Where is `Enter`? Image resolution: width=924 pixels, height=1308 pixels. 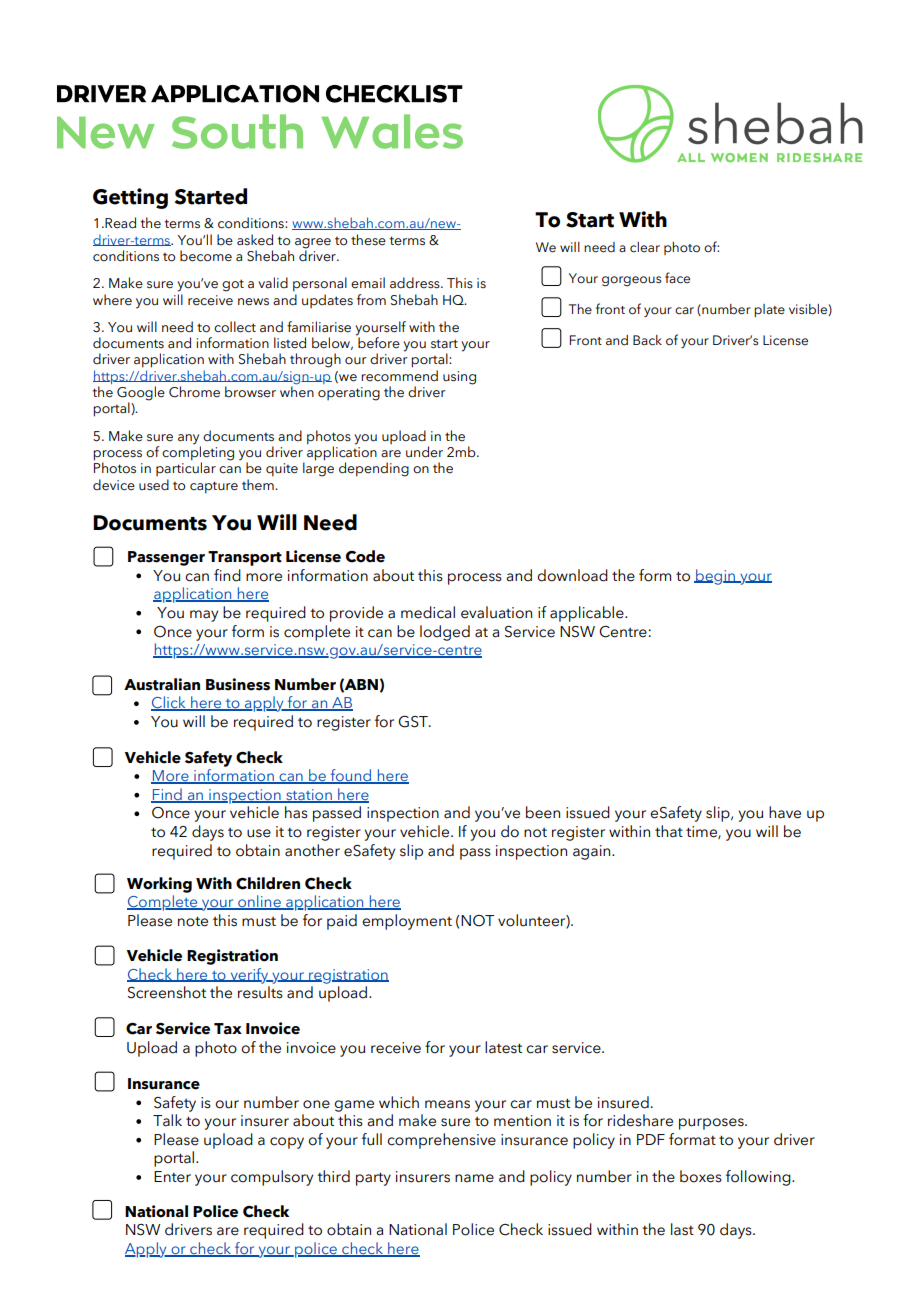
Enter is located at coordinates (172, 1177).
